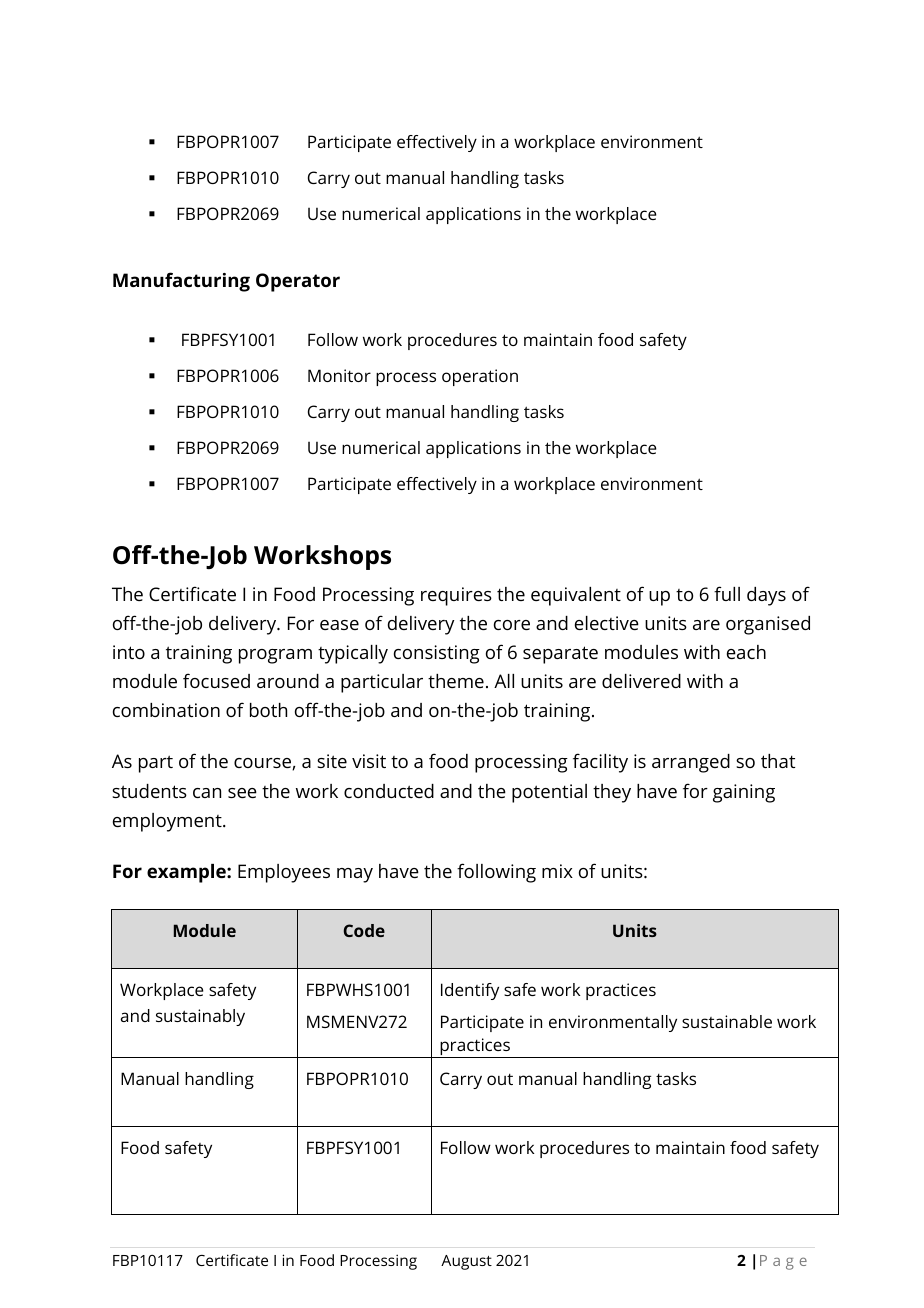 The image size is (924, 1308). What do you see at coordinates (200, 1017) in the screenshot?
I see `sustainably` at bounding box center [200, 1017].
